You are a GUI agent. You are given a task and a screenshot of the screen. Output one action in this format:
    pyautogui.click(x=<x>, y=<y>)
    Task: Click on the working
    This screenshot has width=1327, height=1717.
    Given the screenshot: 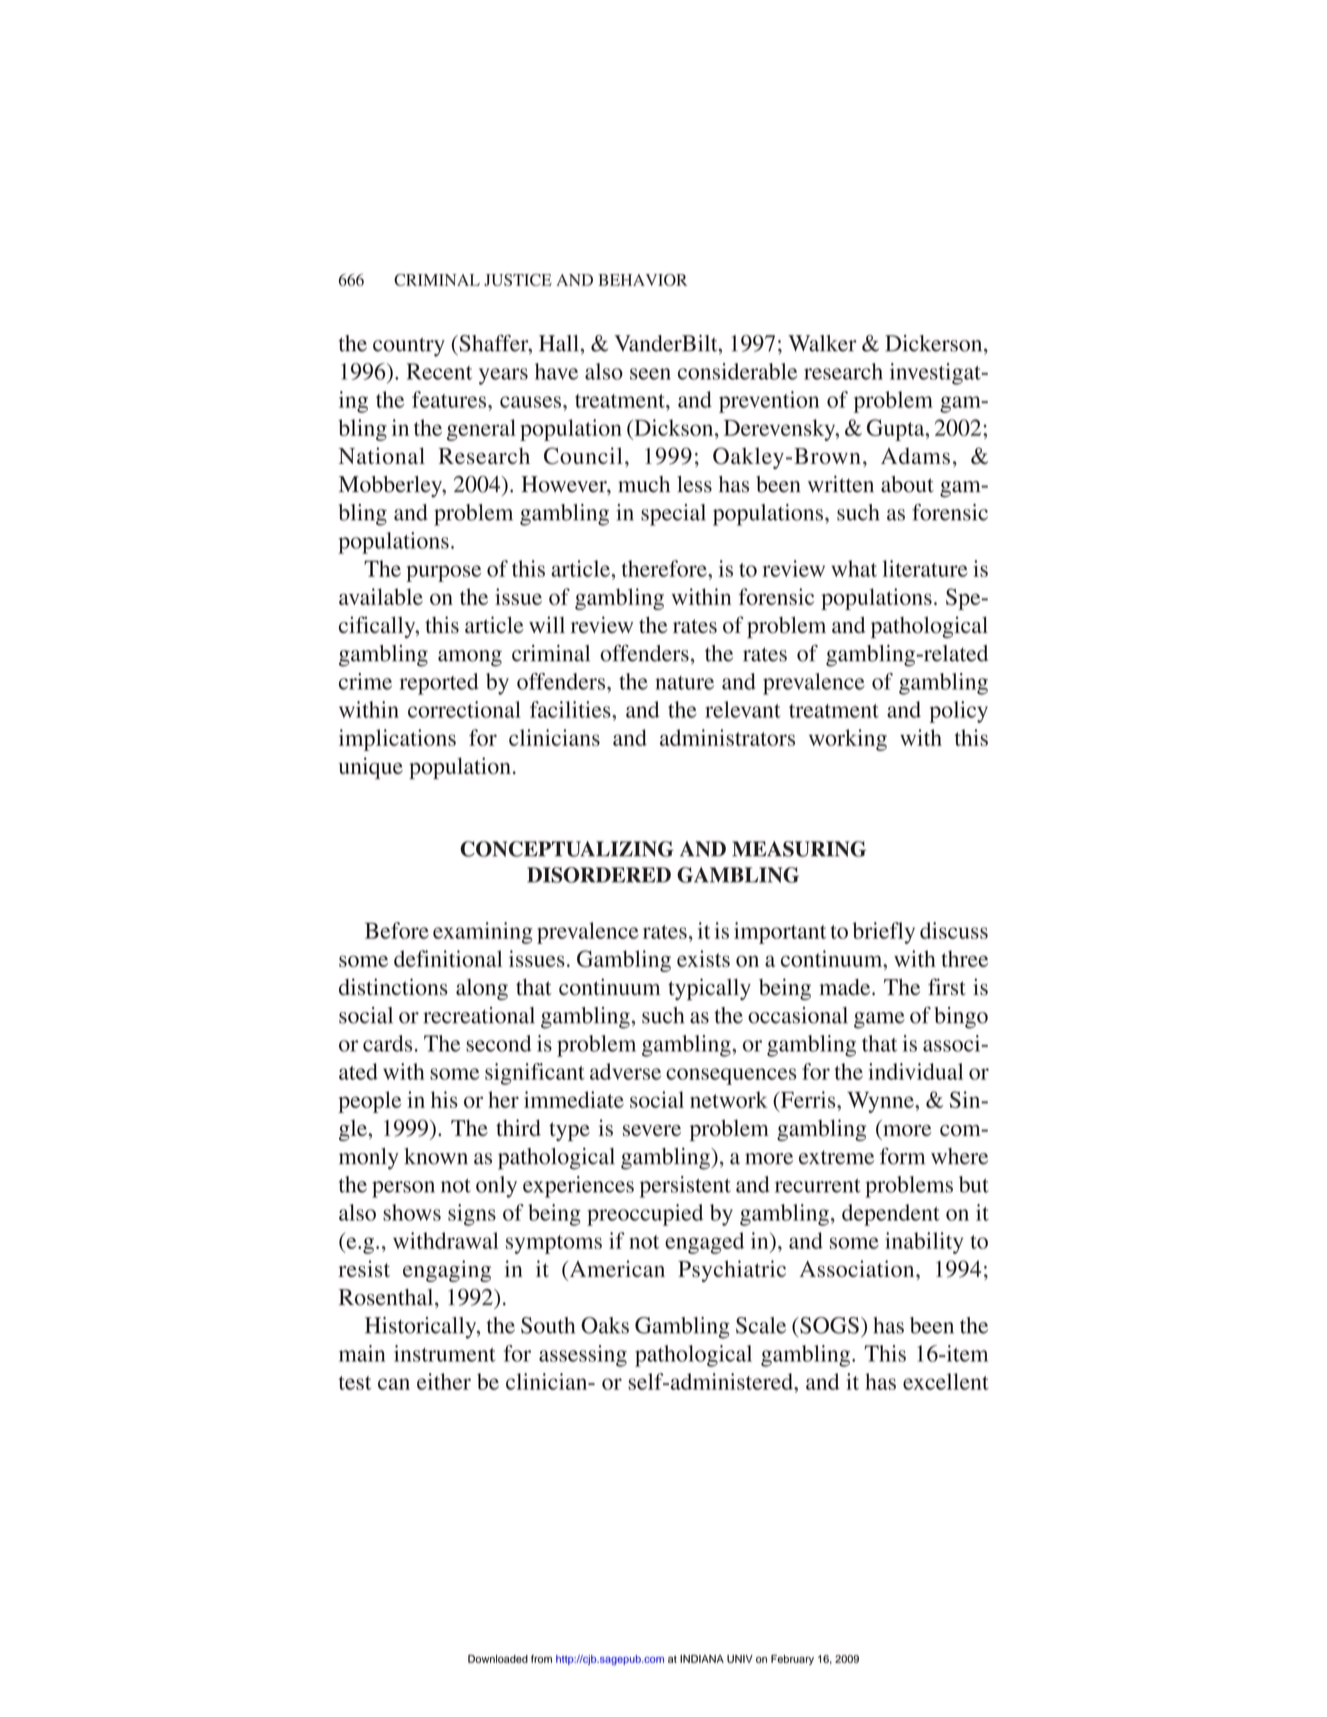 What is the action you would take?
    pyautogui.click(x=848, y=740)
